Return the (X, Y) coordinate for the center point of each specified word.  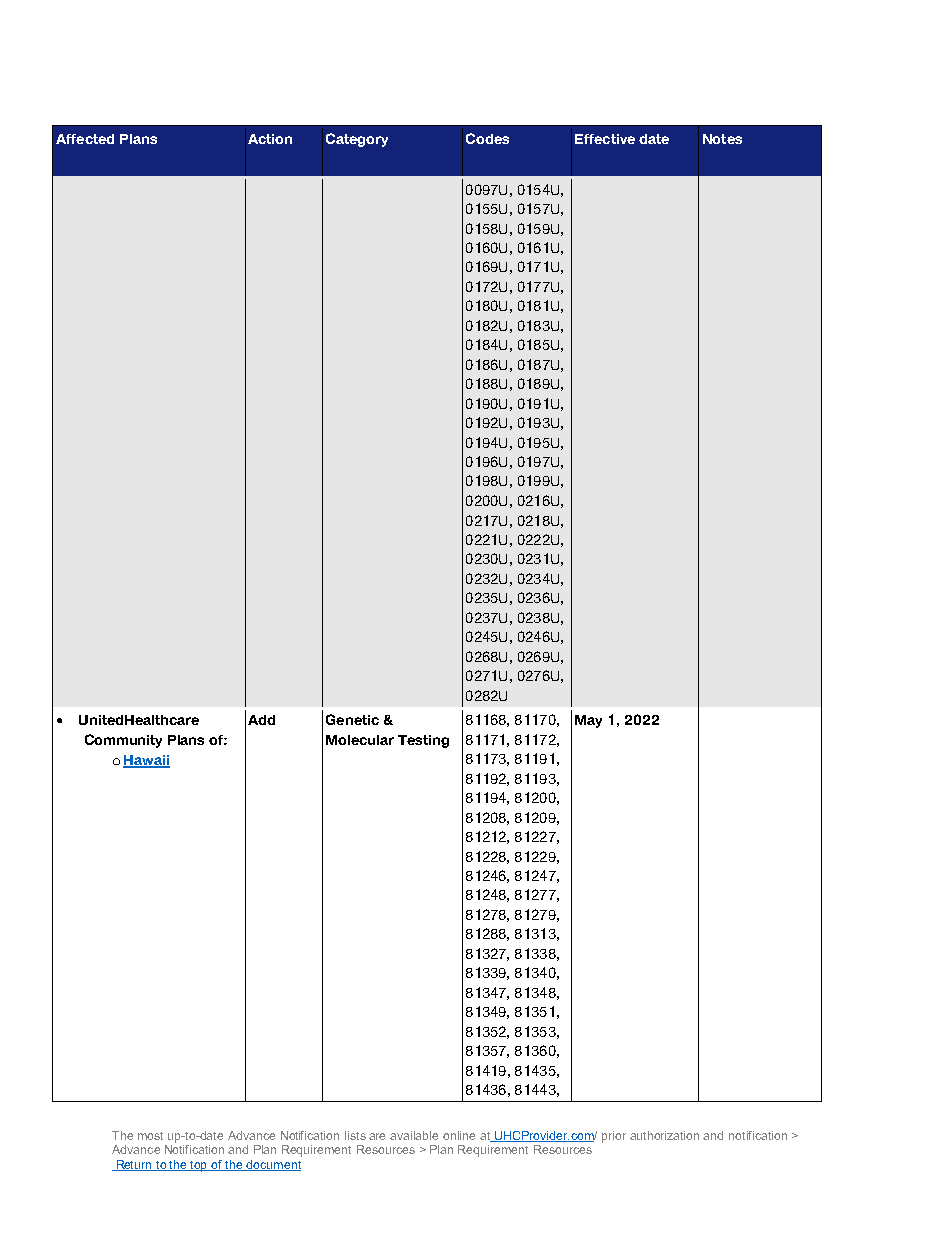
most (150, 1136)
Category (357, 140)
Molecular (360, 740)
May (588, 721)
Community (123, 741)
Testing (423, 741)
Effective (605, 139)
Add (261, 720)
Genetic (352, 719)
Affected (85, 139)
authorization (664, 1135)
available (414, 1135)
